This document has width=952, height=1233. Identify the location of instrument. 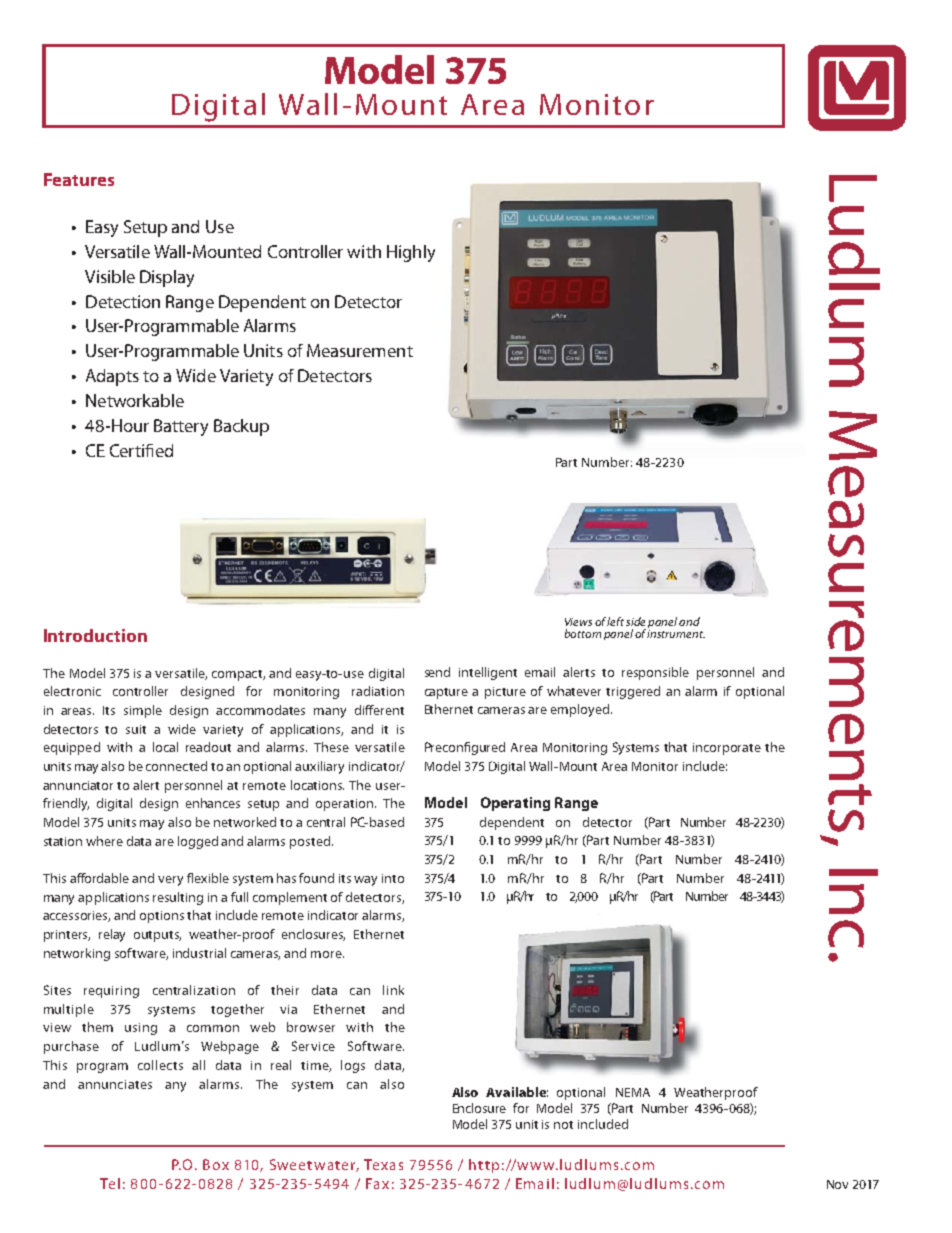
(676, 634).
